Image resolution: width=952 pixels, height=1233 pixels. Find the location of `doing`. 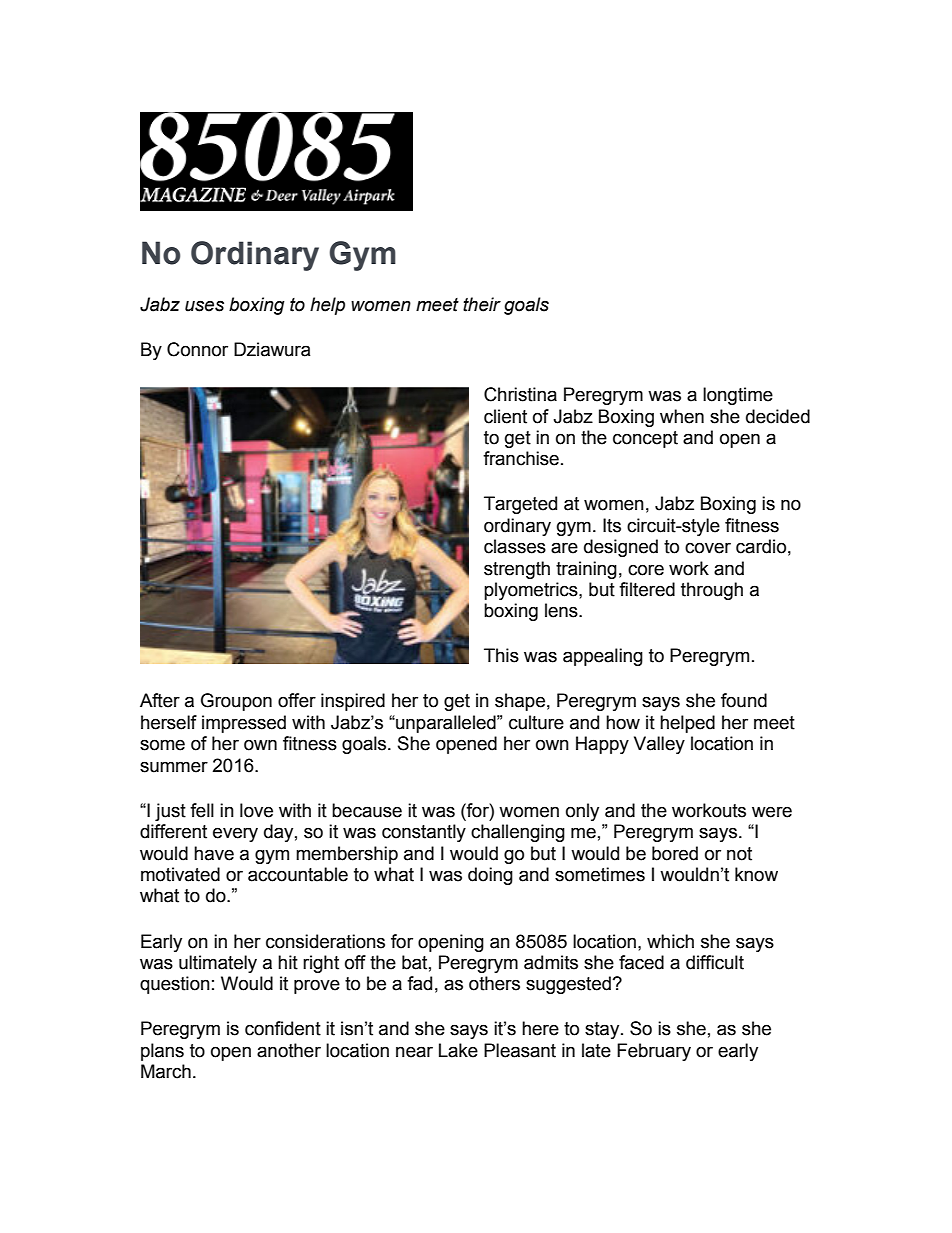

doing is located at coordinates (490, 876).
